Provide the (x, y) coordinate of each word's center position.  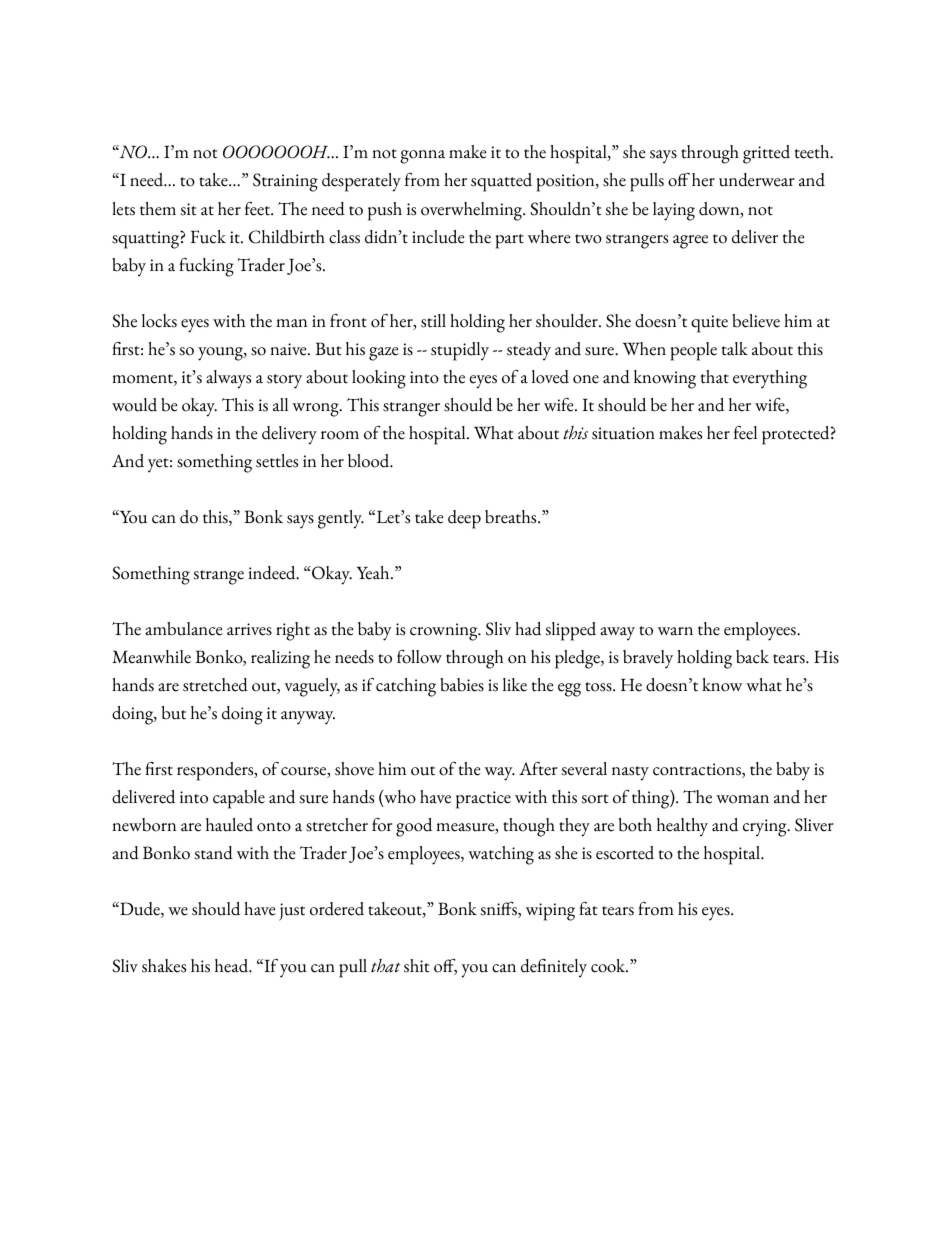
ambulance (184, 629)
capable (239, 799)
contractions (698, 770)
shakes (164, 966)
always (228, 379)
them (158, 209)
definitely (554, 968)
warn (675, 631)
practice (483, 800)
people (693, 351)
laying (674, 211)
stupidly (460, 351)
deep (464, 519)
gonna (422, 157)
